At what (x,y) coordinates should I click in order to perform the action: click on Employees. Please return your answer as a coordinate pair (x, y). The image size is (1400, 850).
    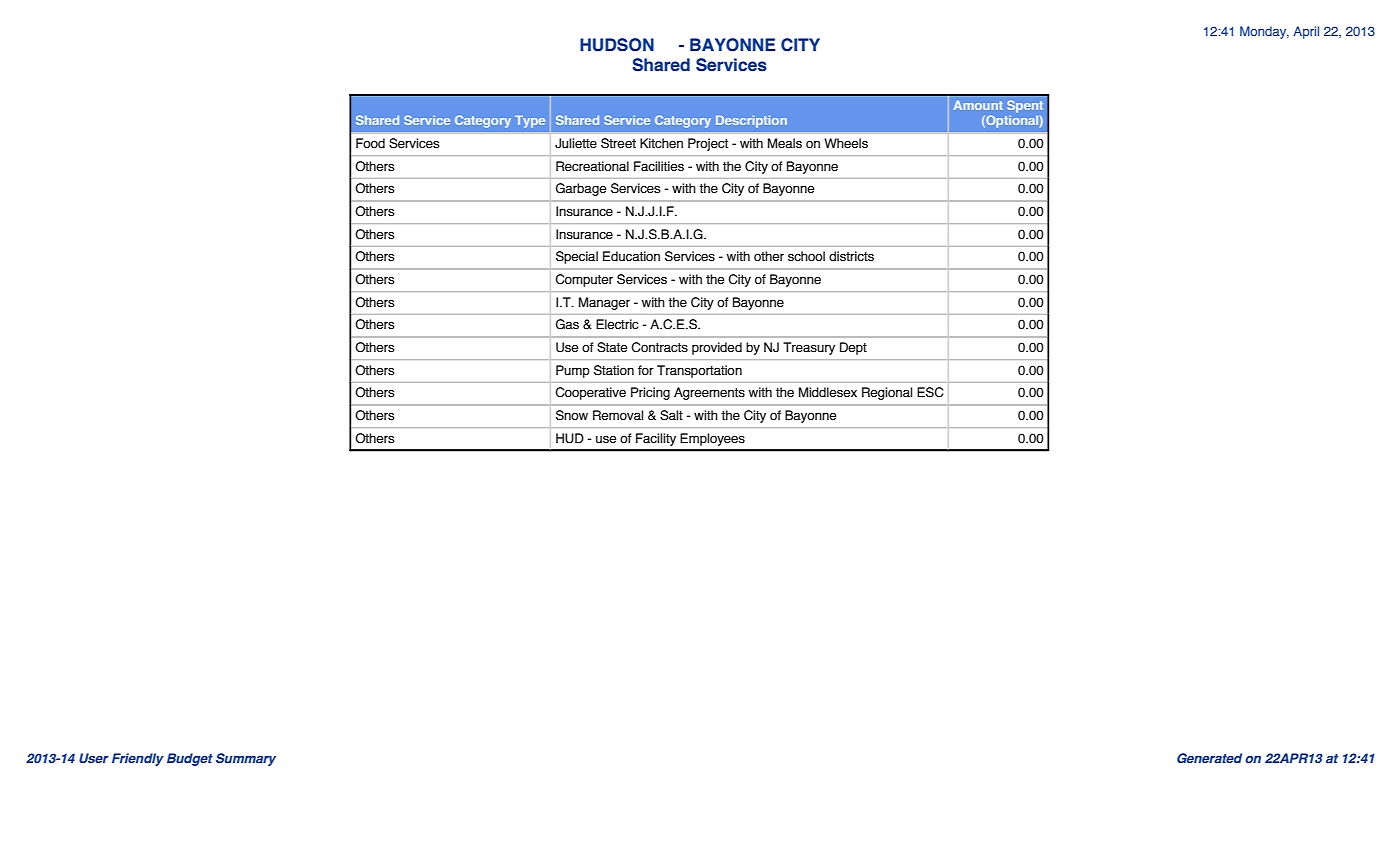
    Looking at the image, I should click on (712, 439).
